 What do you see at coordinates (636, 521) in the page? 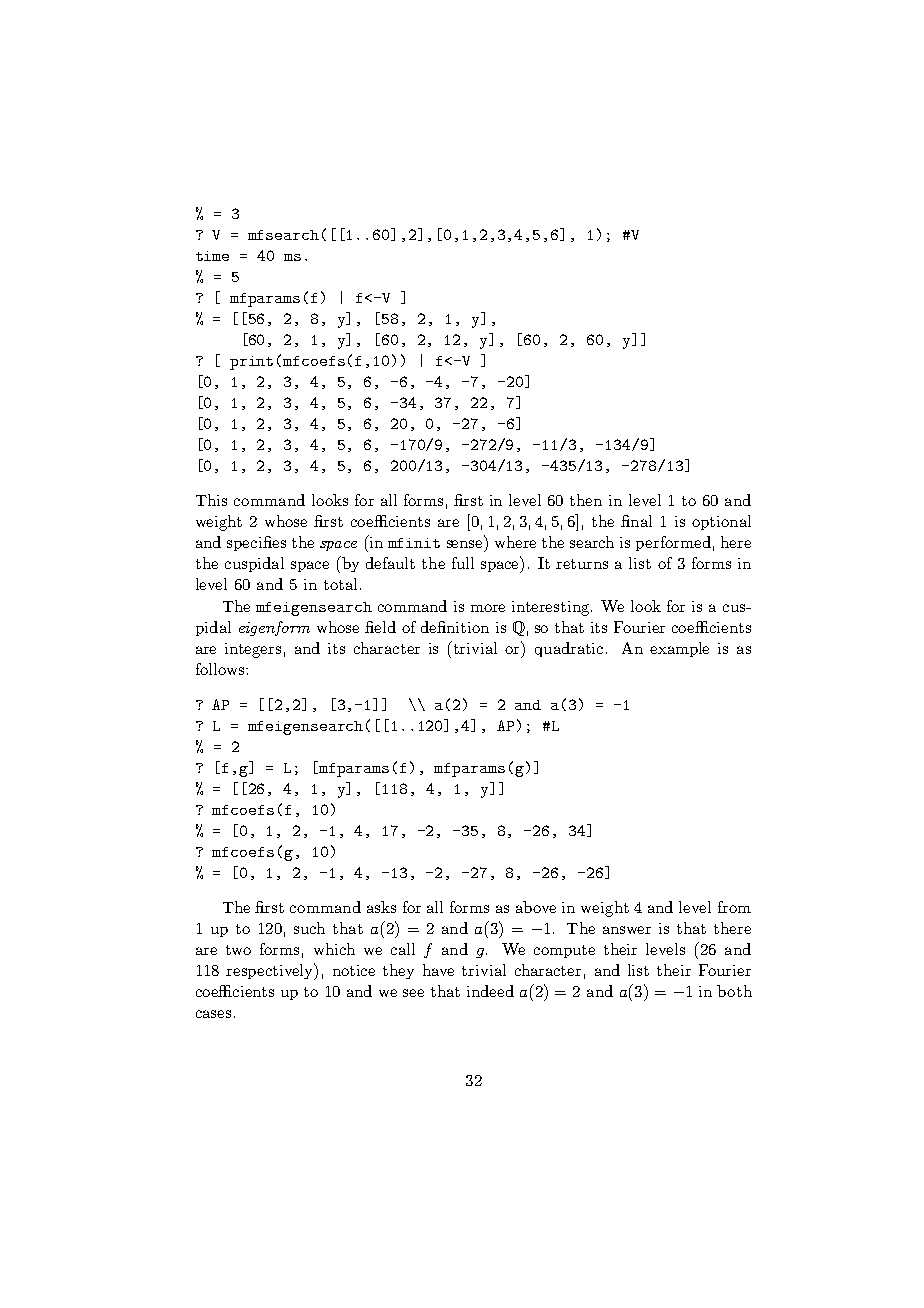
I see `final` at bounding box center [636, 521].
